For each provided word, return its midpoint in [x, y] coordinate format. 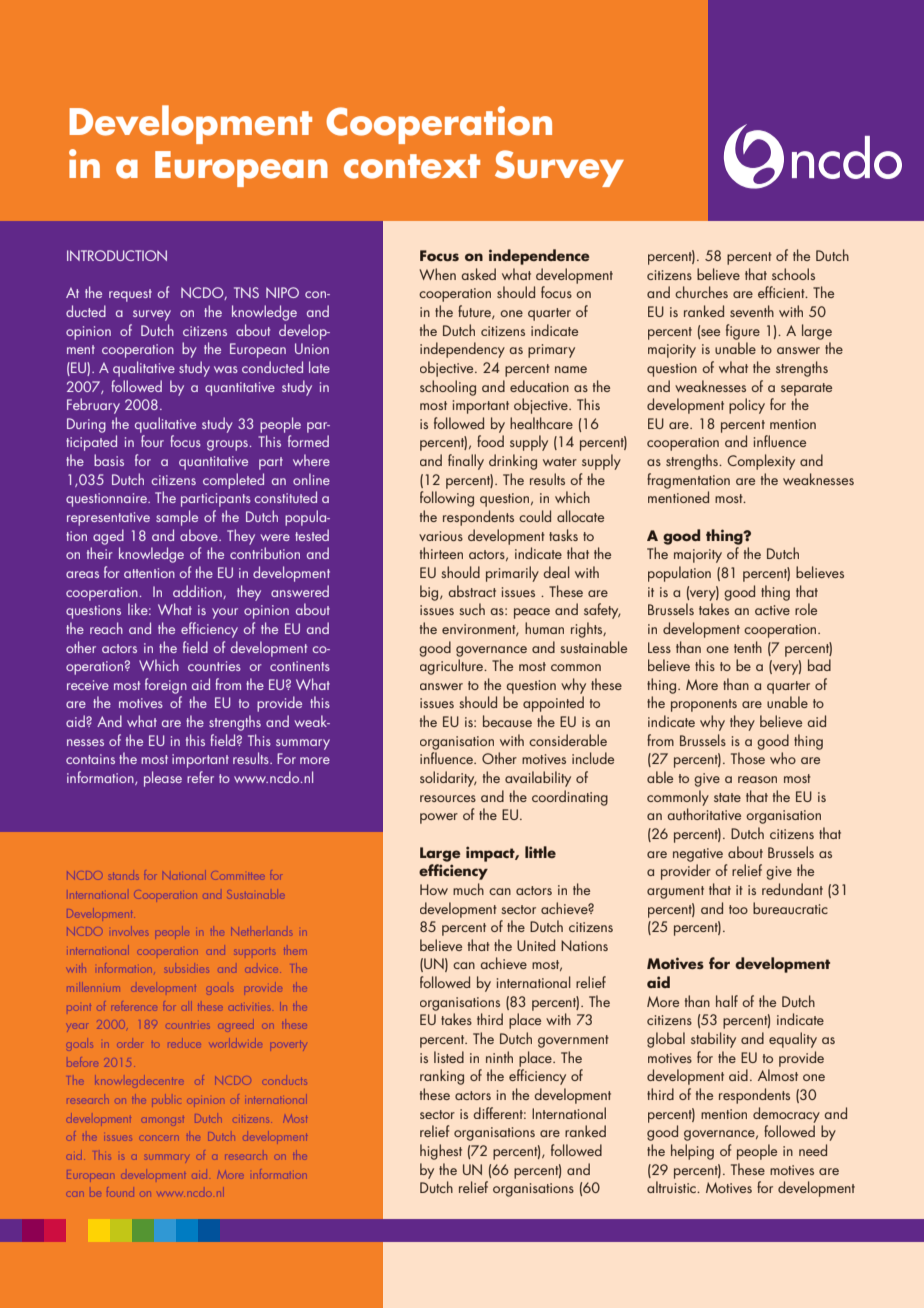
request [130, 295]
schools [793, 274]
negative [698, 855]
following [447, 499]
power [439, 818]
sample [177, 518]
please [163, 779]
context [412, 166]
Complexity [761, 462]
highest [441, 1152]
